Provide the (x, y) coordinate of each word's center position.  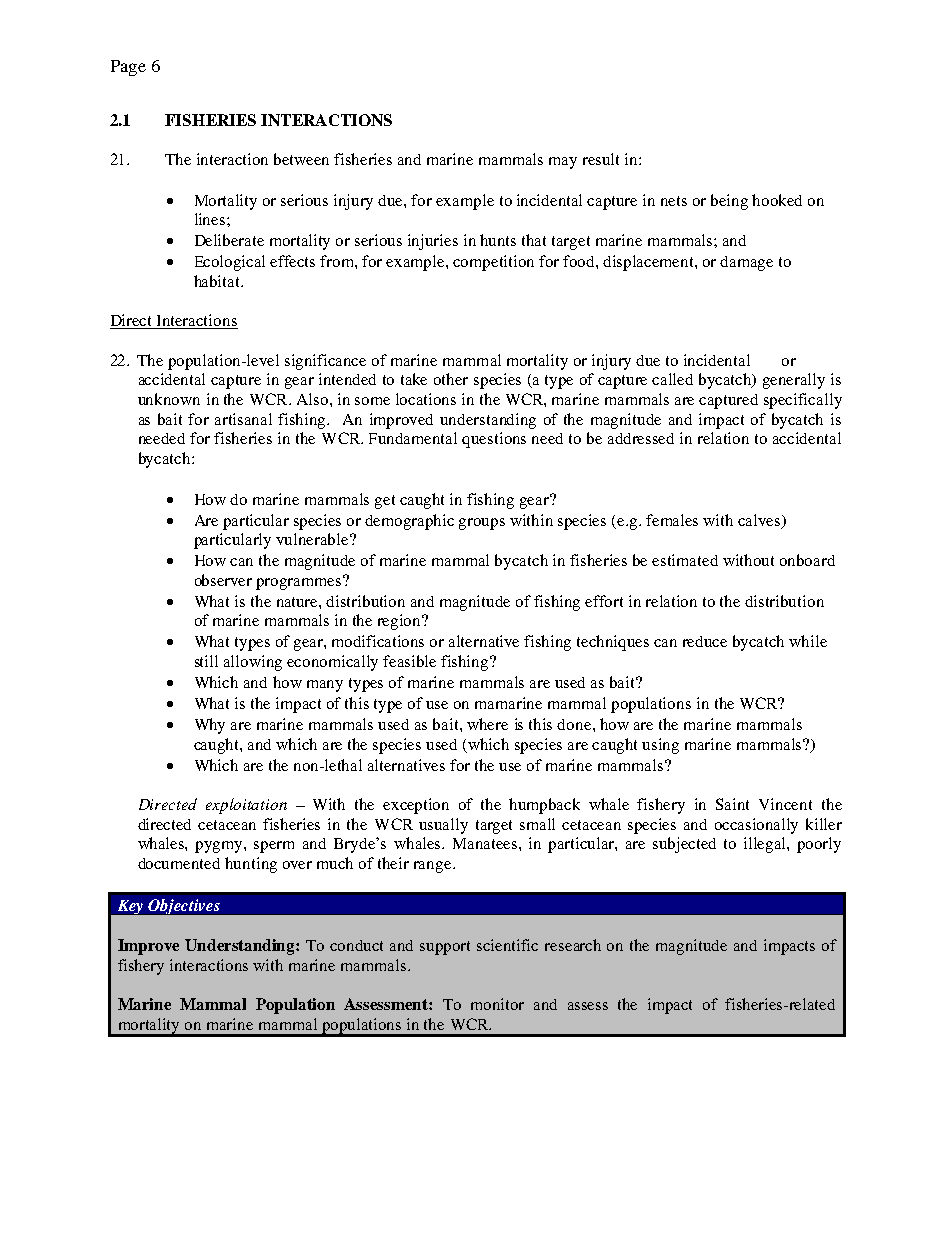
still (206, 661)
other (451, 379)
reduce (705, 641)
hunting (251, 865)
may (563, 163)
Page (128, 68)
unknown (169, 399)
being (729, 202)
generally (794, 381)
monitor (497, 1004)
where (487, 724)
